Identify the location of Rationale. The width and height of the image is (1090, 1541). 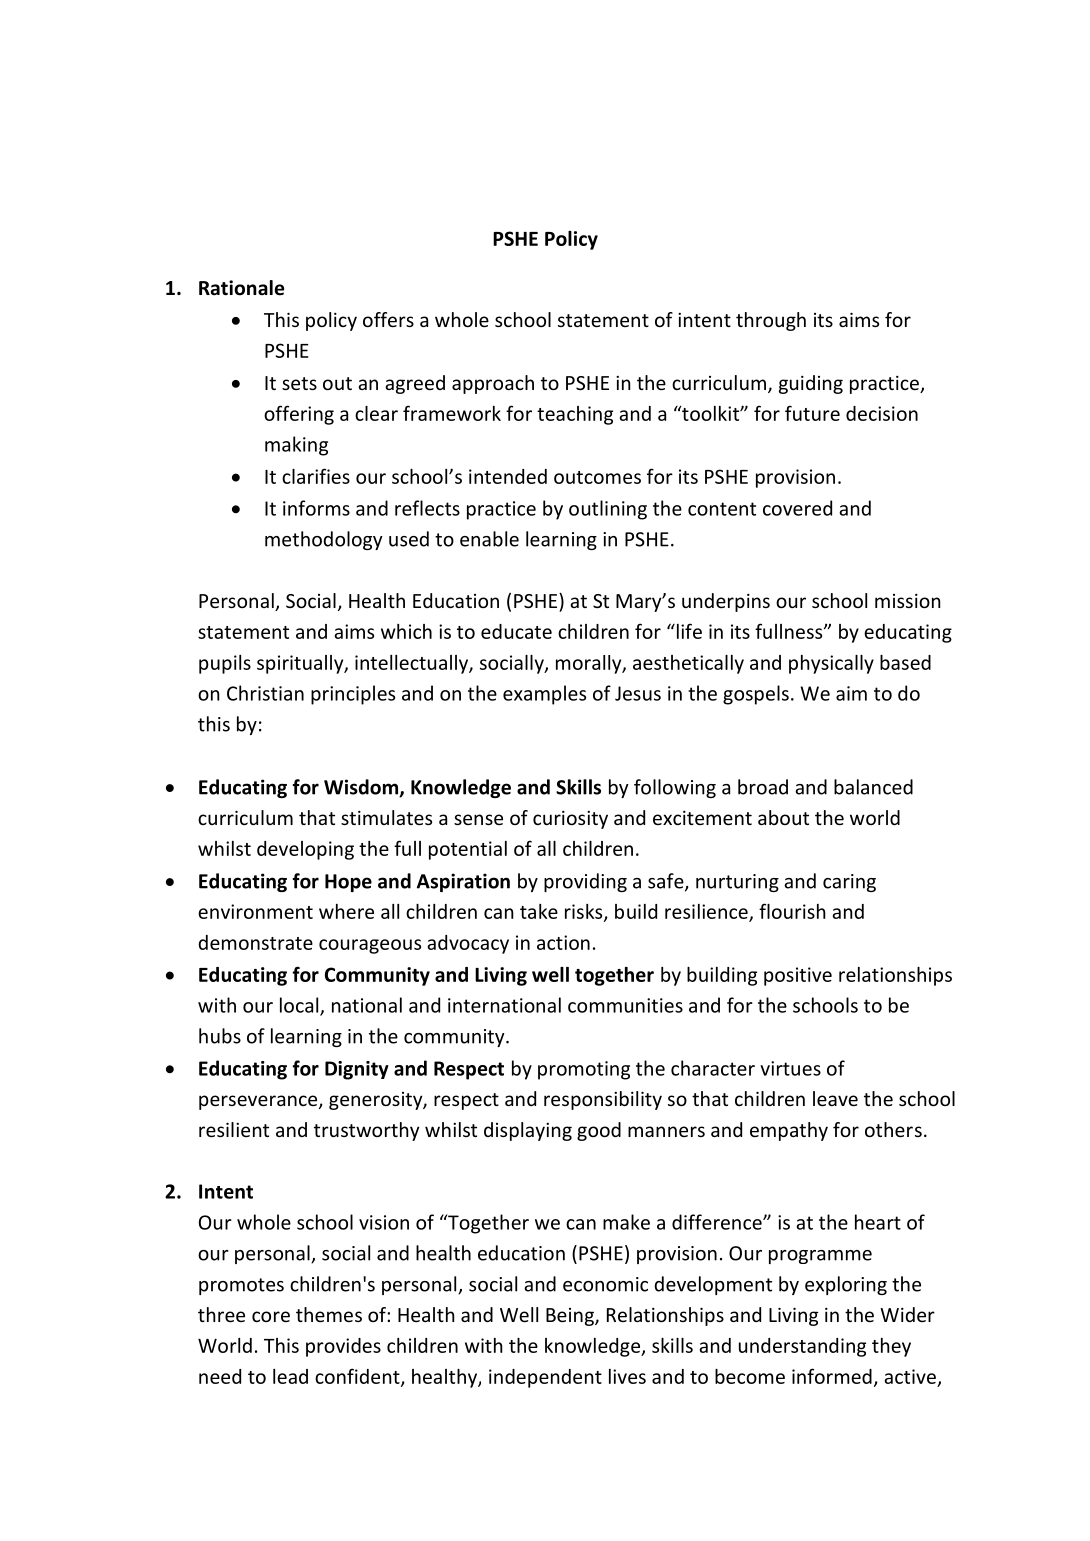
(241, 288).
